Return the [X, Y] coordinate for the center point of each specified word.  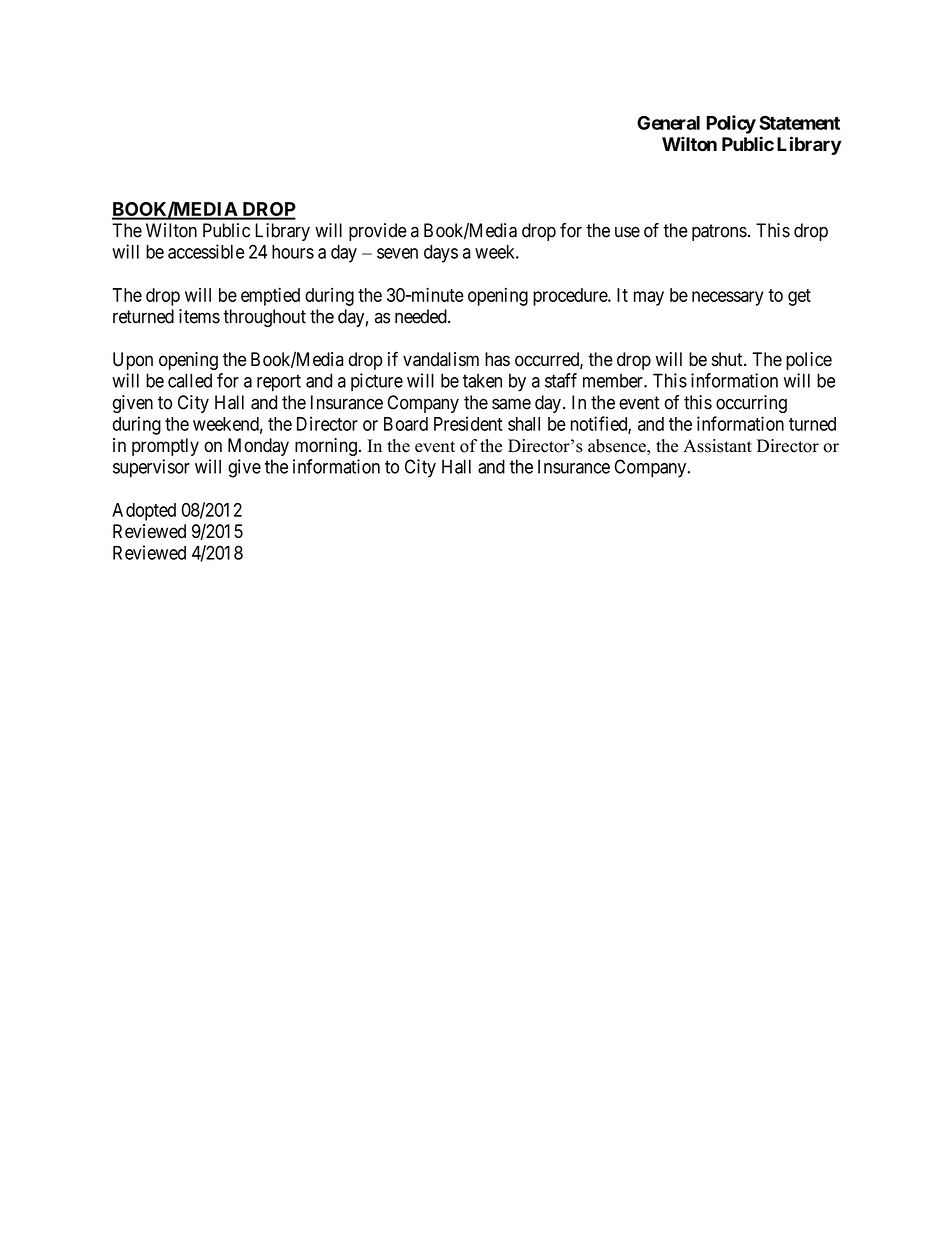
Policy [731, 124]
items [199, 316]
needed [422, 316]
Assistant [717, 446]
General [668, 123]
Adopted [144, 512]
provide [378, 232]
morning [326, 447]
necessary [728, 298]
